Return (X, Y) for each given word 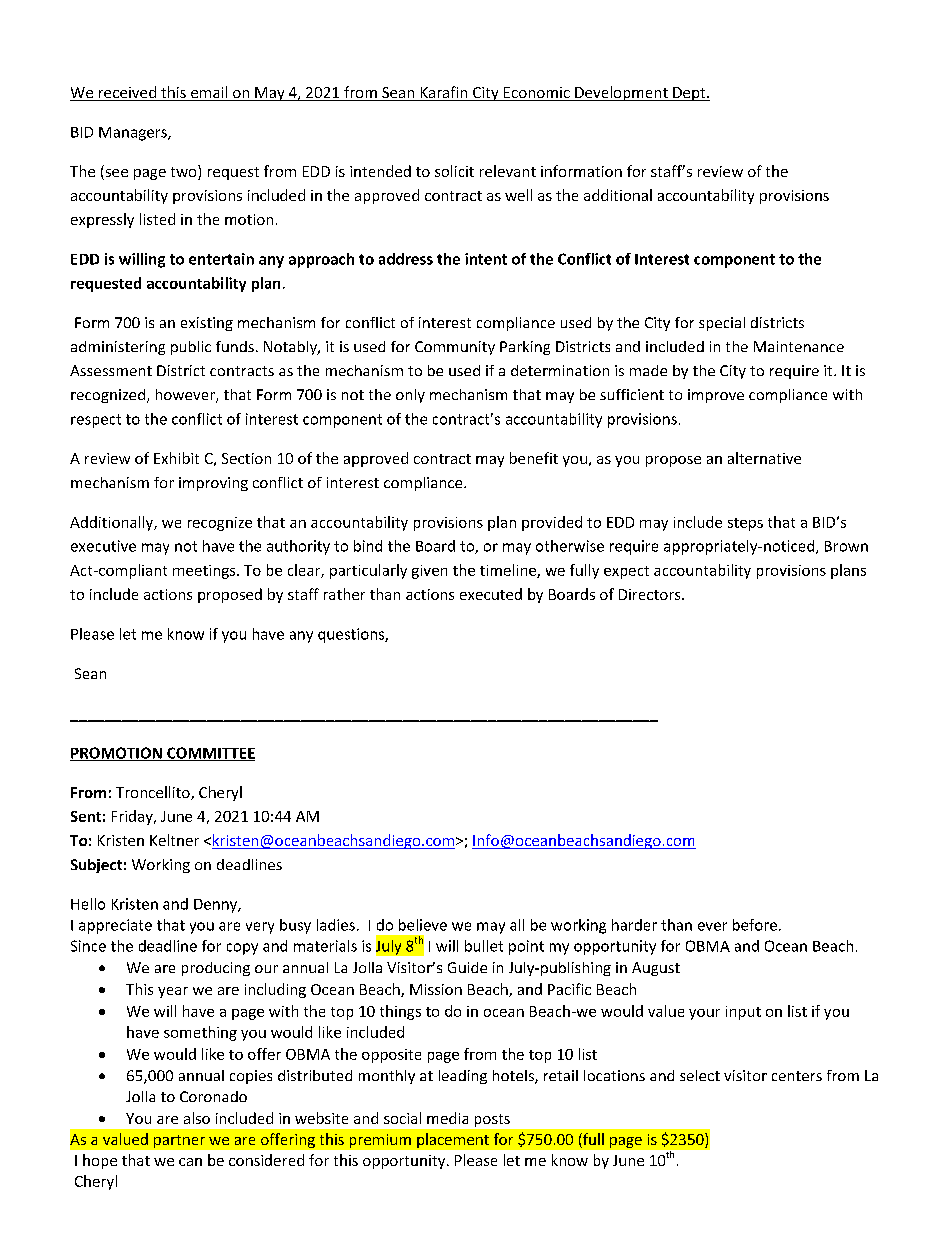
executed (491, 594)
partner (179, 1141)
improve (716, 396)
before (755, 925)
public (191, 348)
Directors (651, 594)
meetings (205, 572)
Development (621, 93)
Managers (134, 134)
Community (455, 348)
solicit (454, 171)
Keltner (174, 840)
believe (423, 925)
